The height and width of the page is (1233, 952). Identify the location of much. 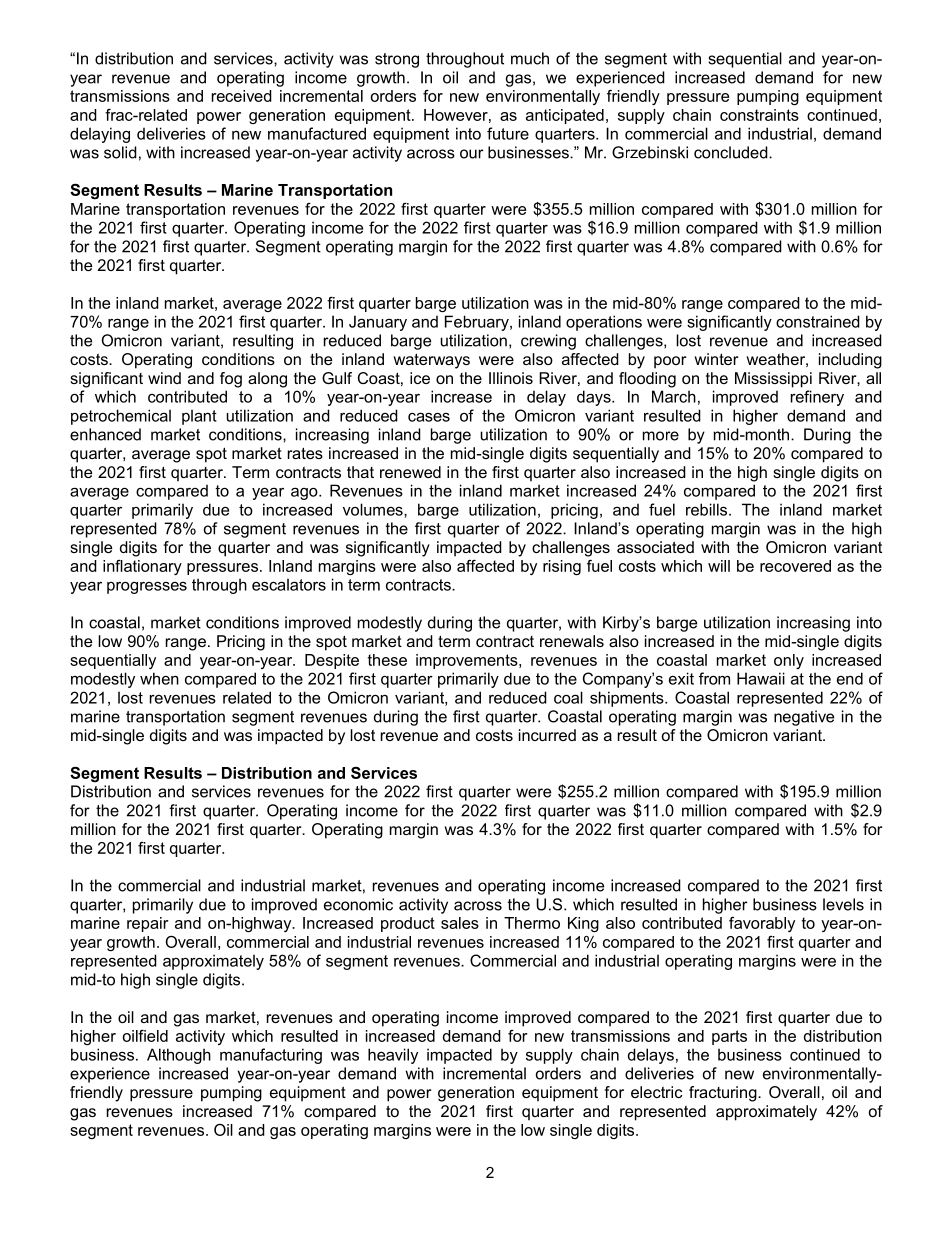
(530, 58).
